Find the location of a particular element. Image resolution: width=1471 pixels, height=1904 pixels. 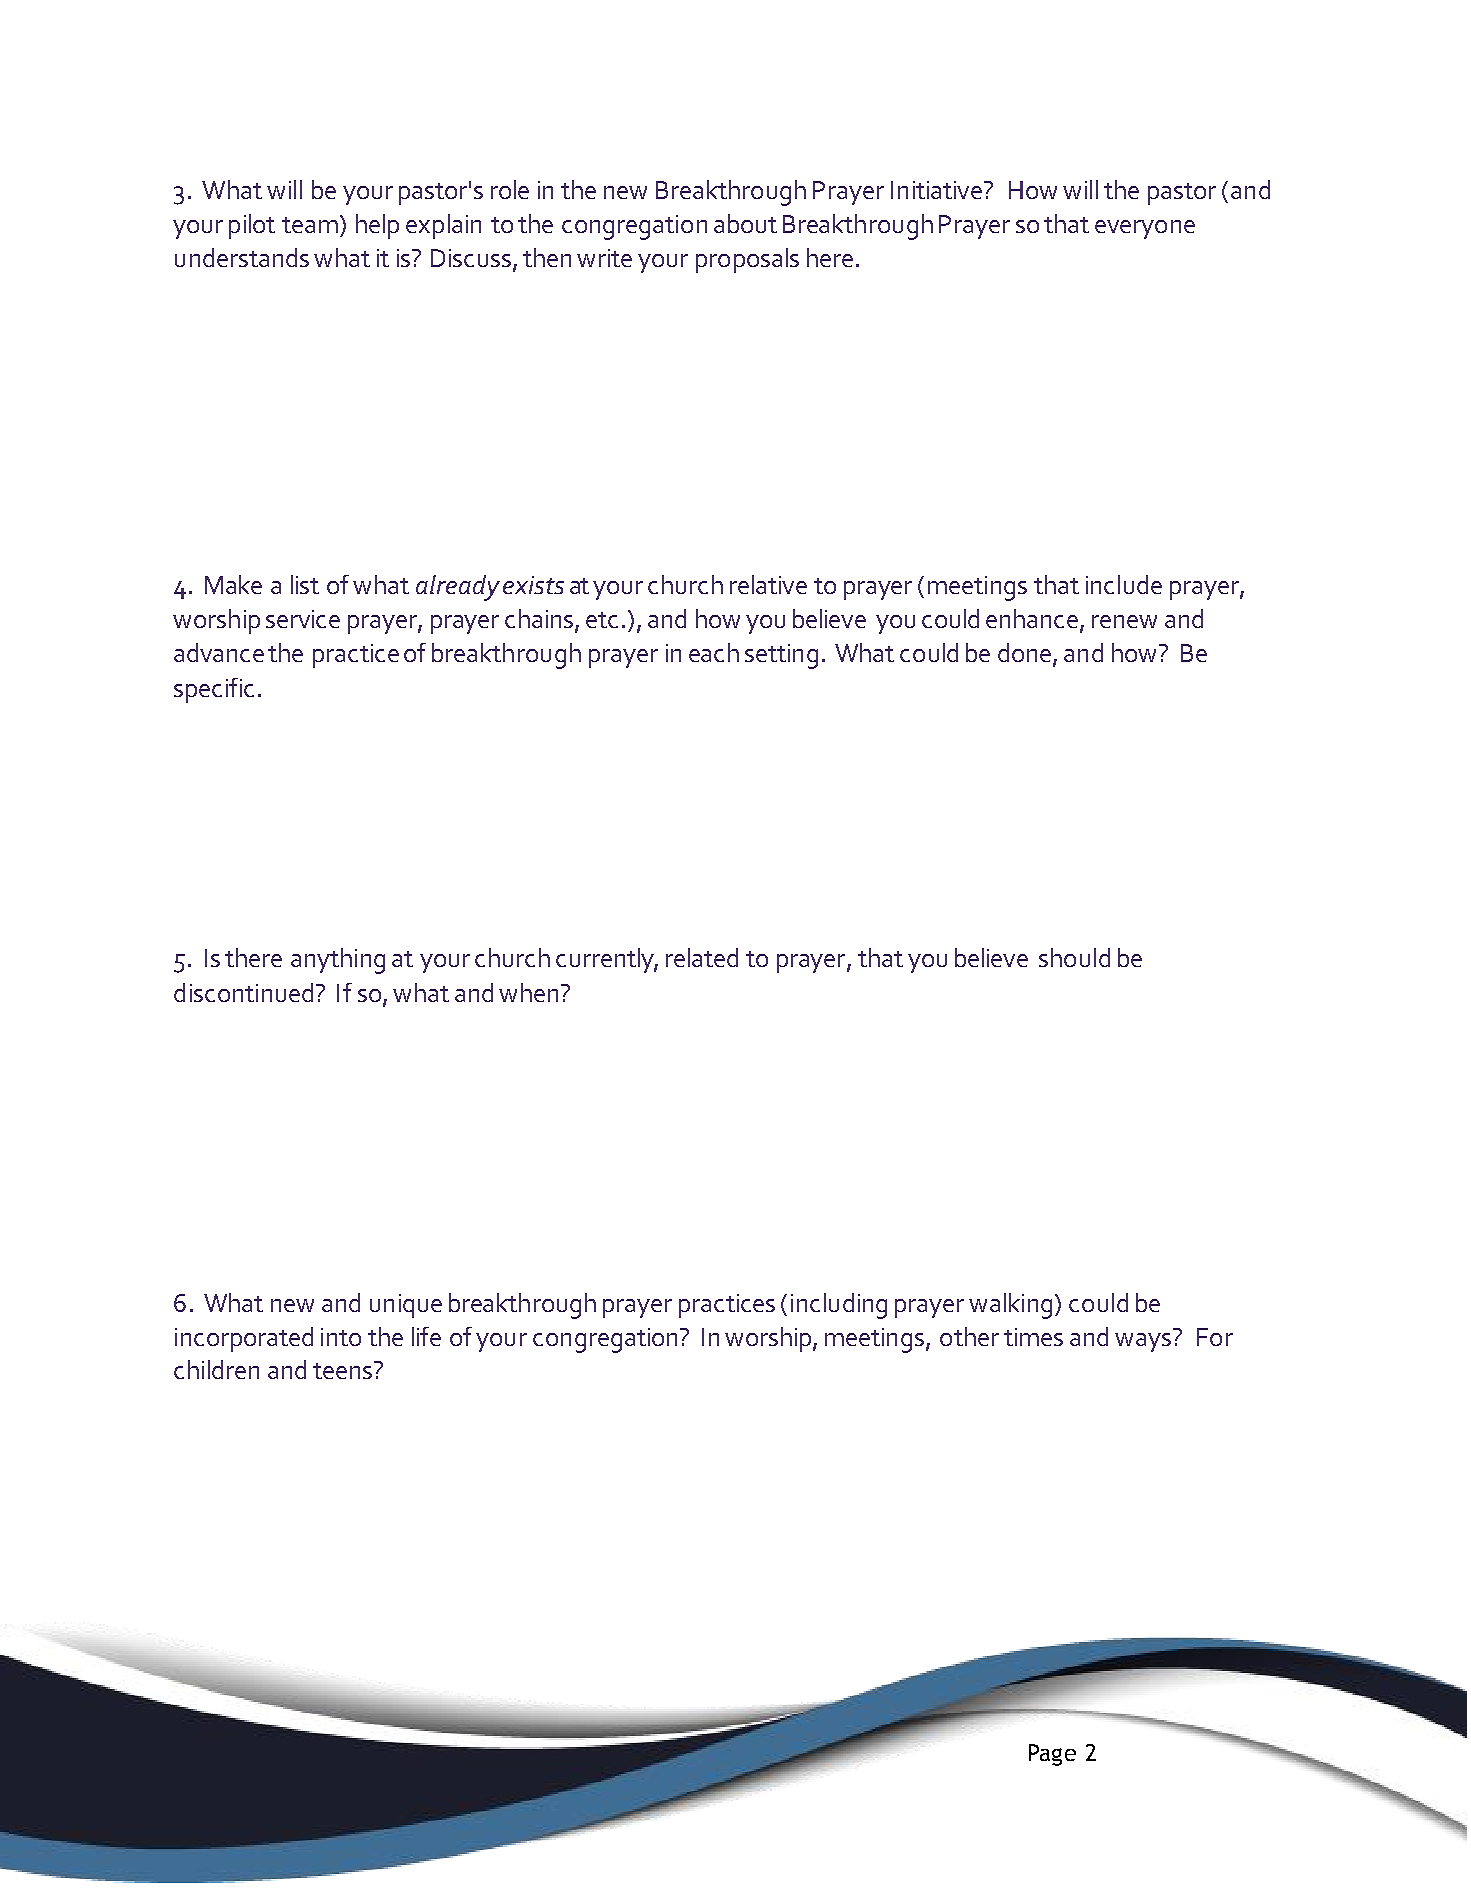

should is located at coordinates (1074, 957).
